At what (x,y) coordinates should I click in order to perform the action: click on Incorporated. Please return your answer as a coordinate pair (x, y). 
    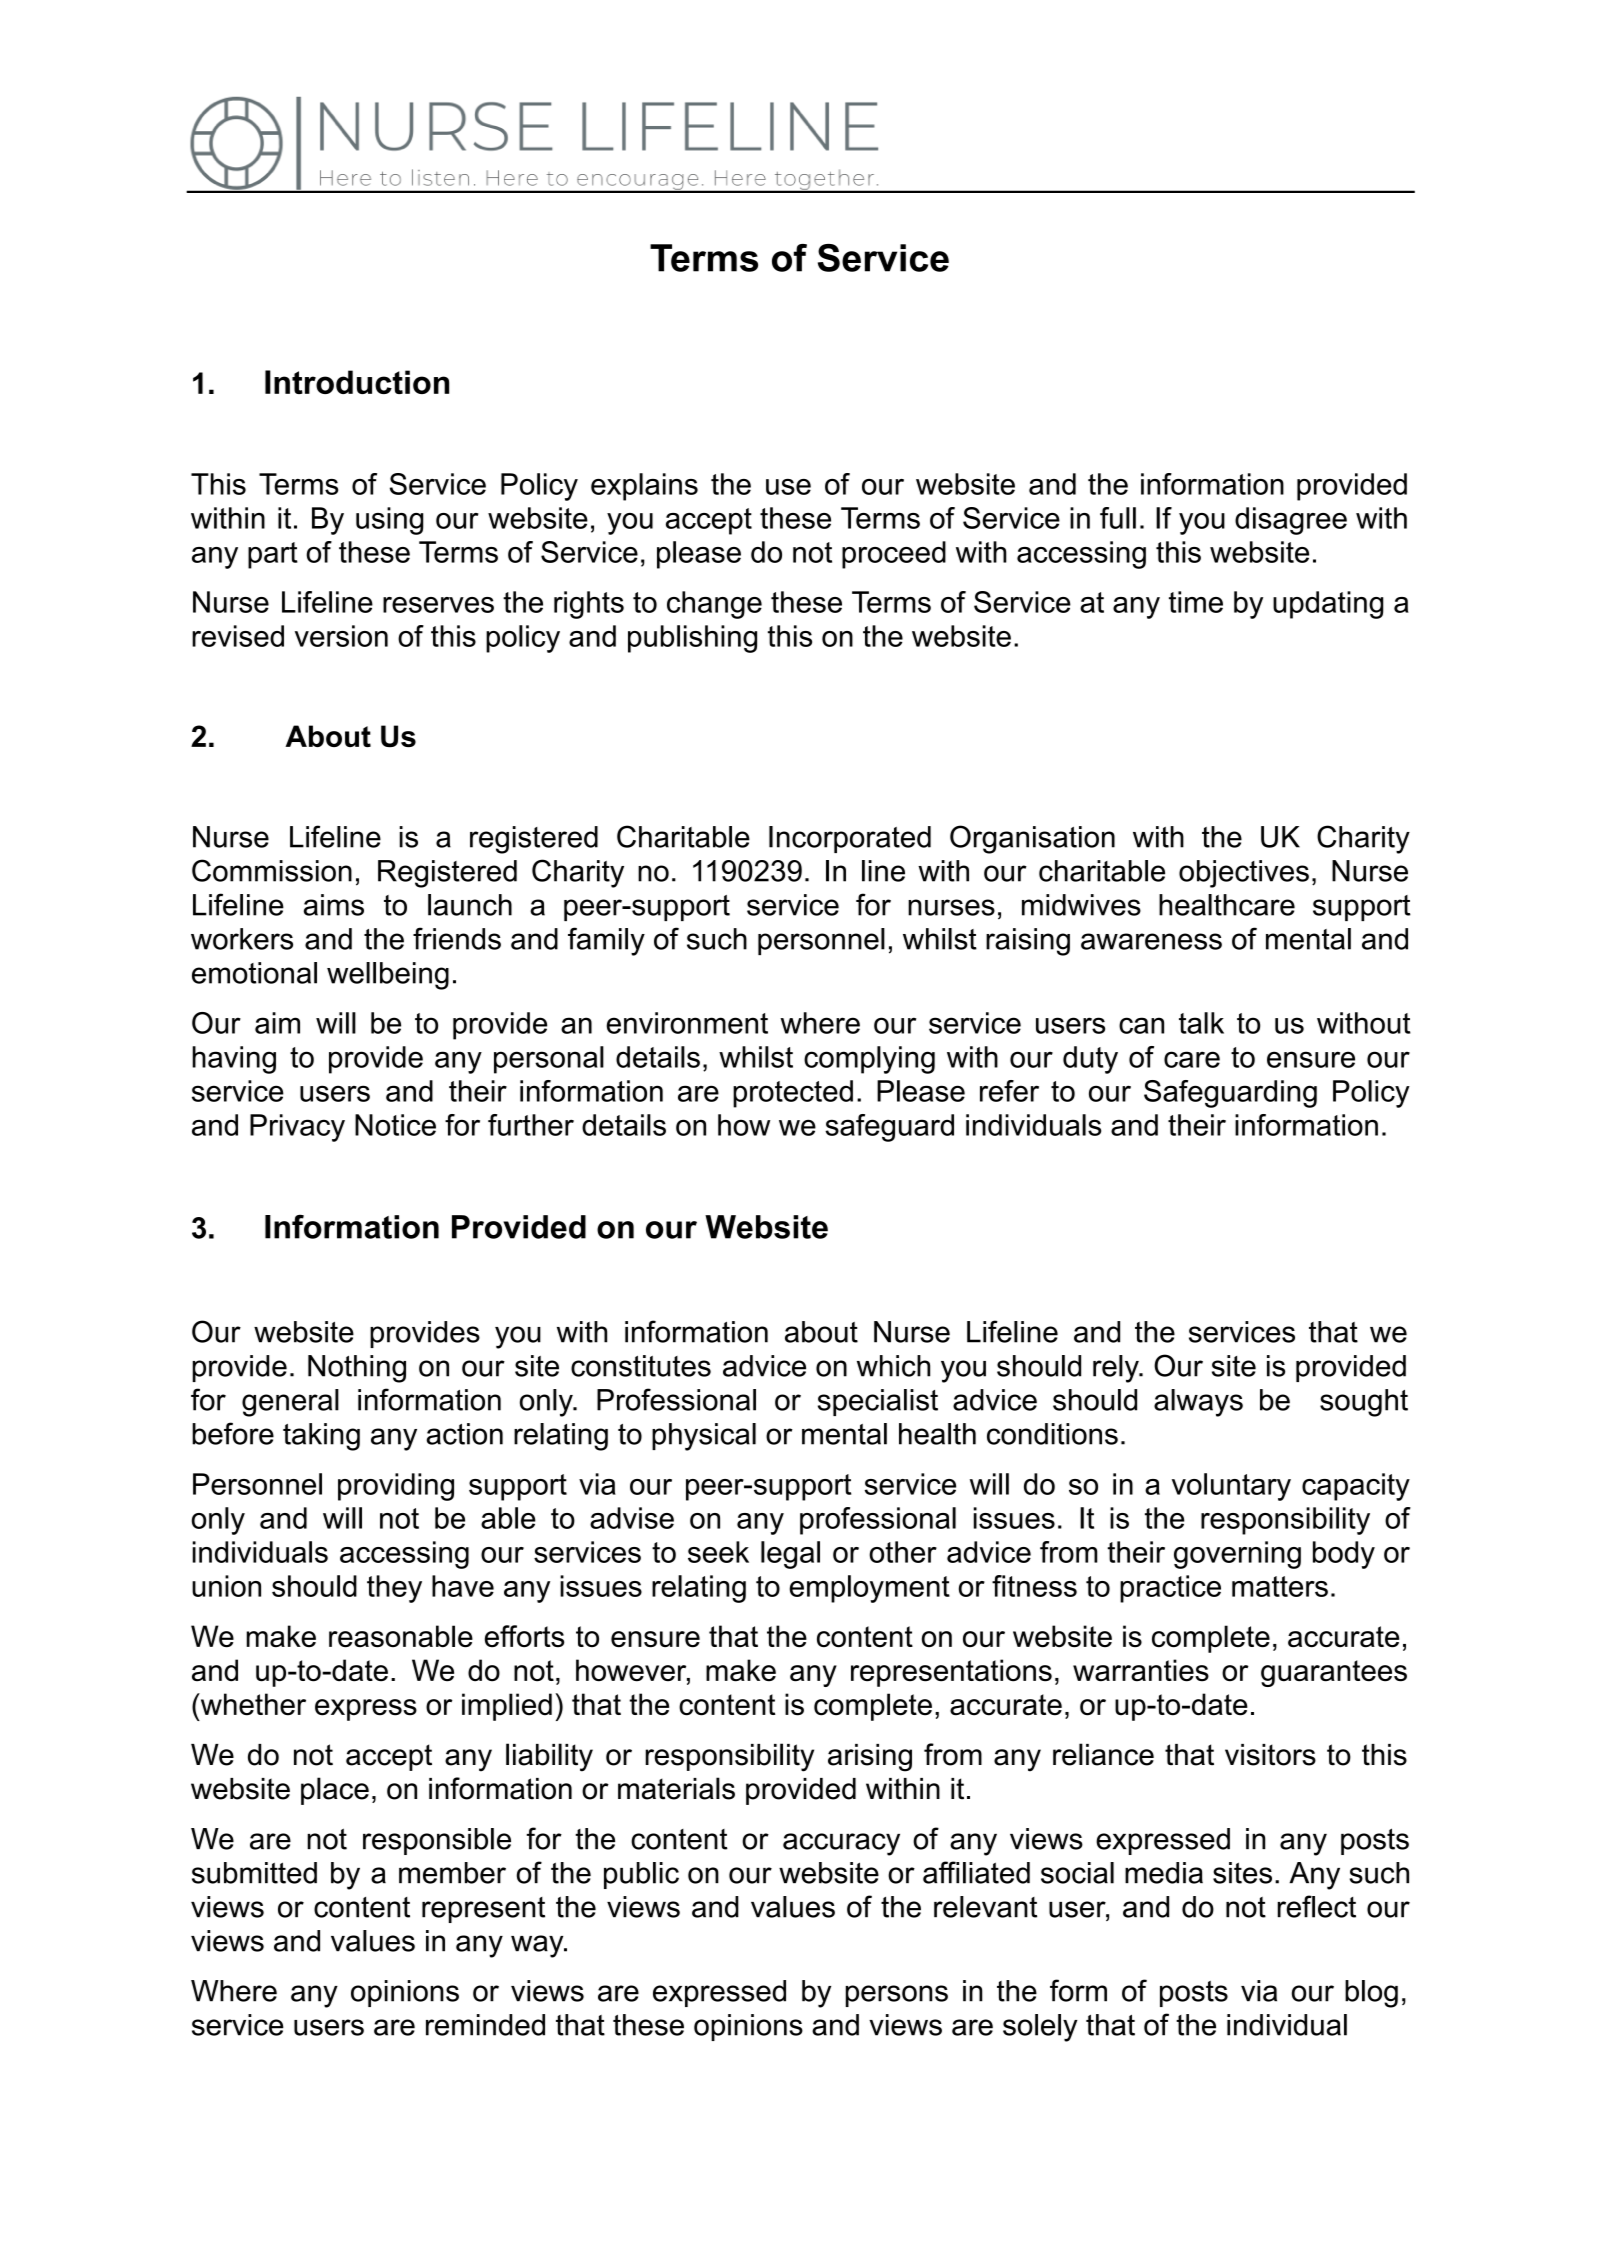
    Looking at the image, I should click on (850, 839).
